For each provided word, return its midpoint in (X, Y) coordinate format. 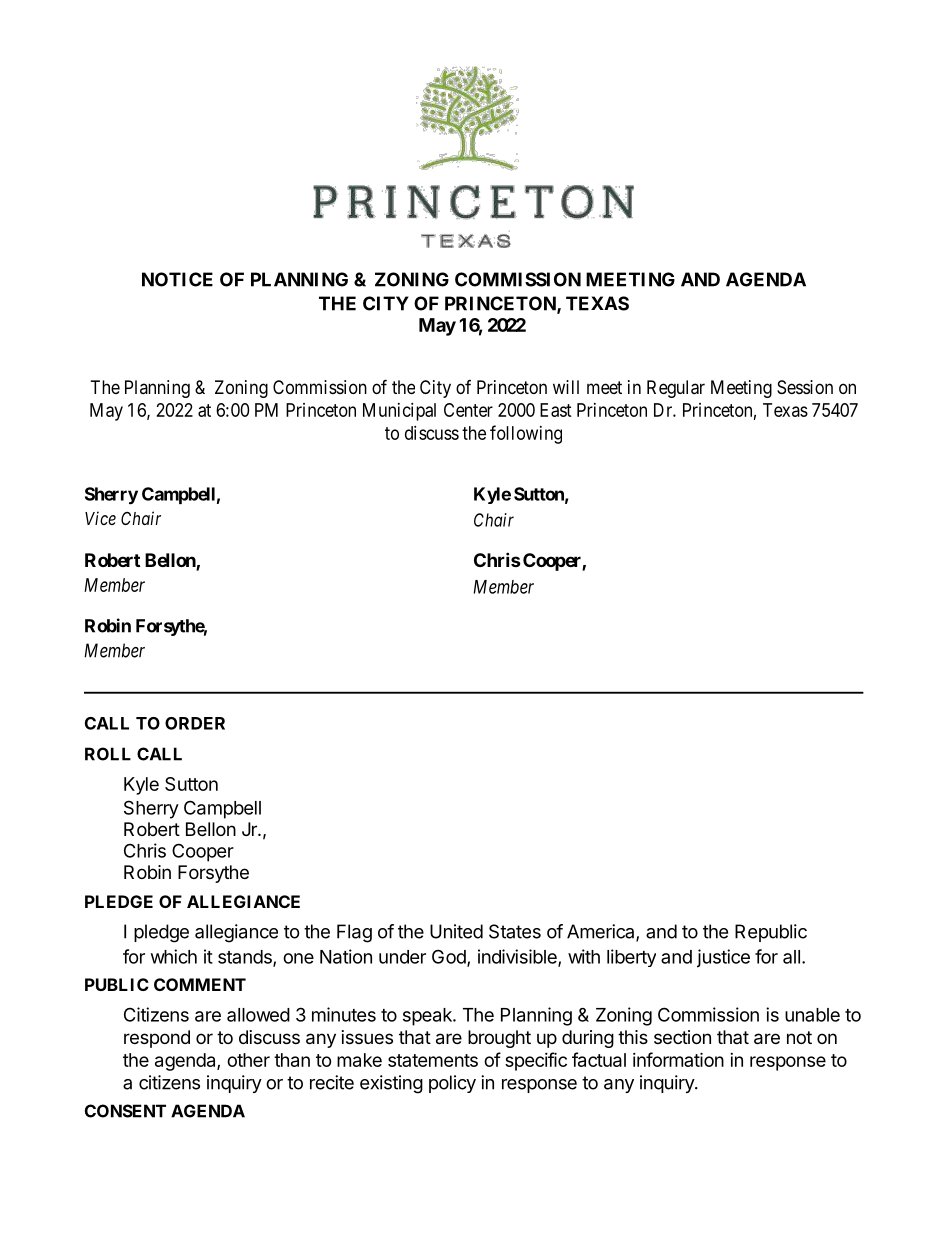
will (566, 387)
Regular (676, 389)
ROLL (108, 754)
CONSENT (125, 1111)
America (602, 932)
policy (452, 1084)
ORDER (195, 723)
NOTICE (177, 279)
